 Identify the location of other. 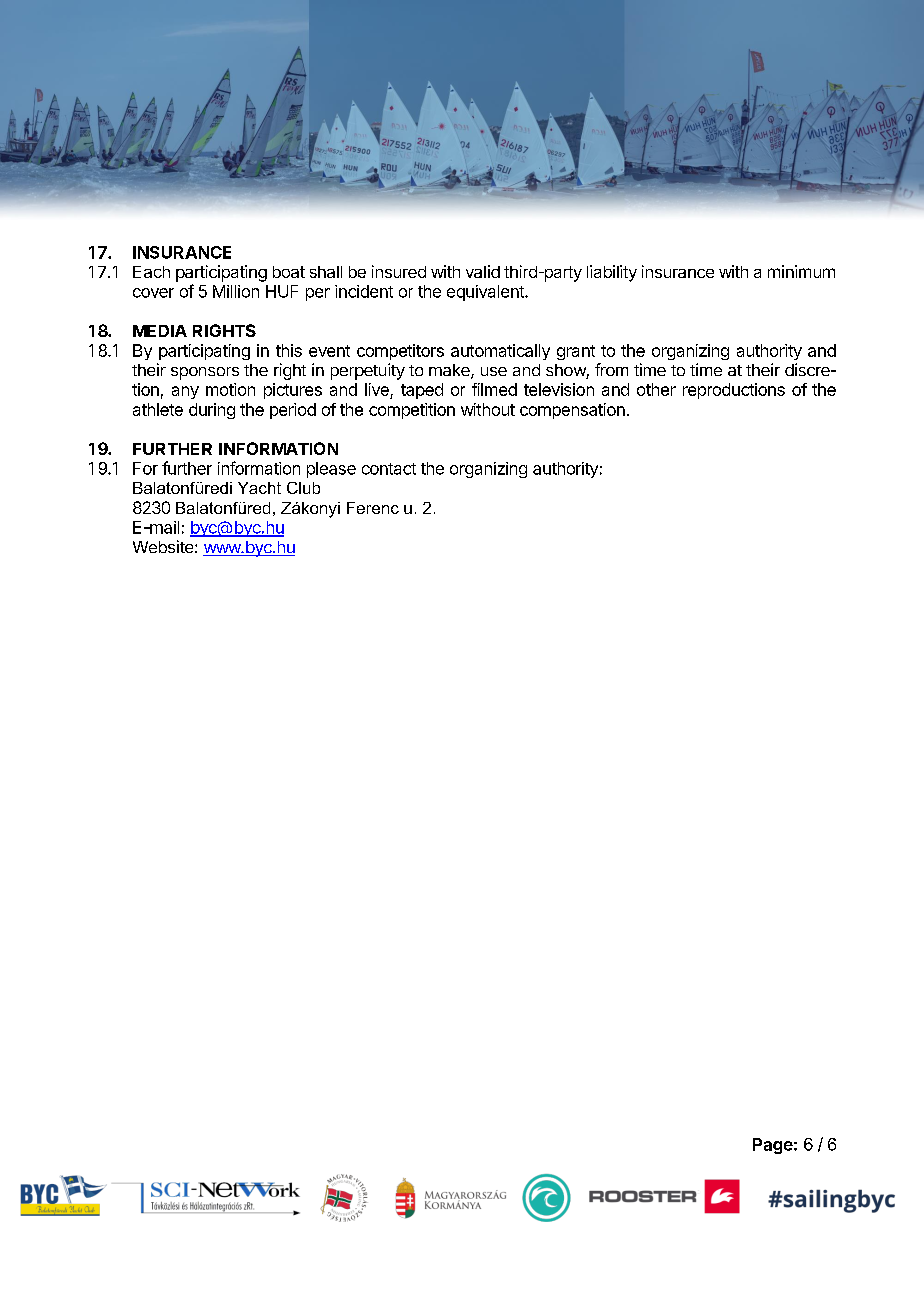
(656, 389).
